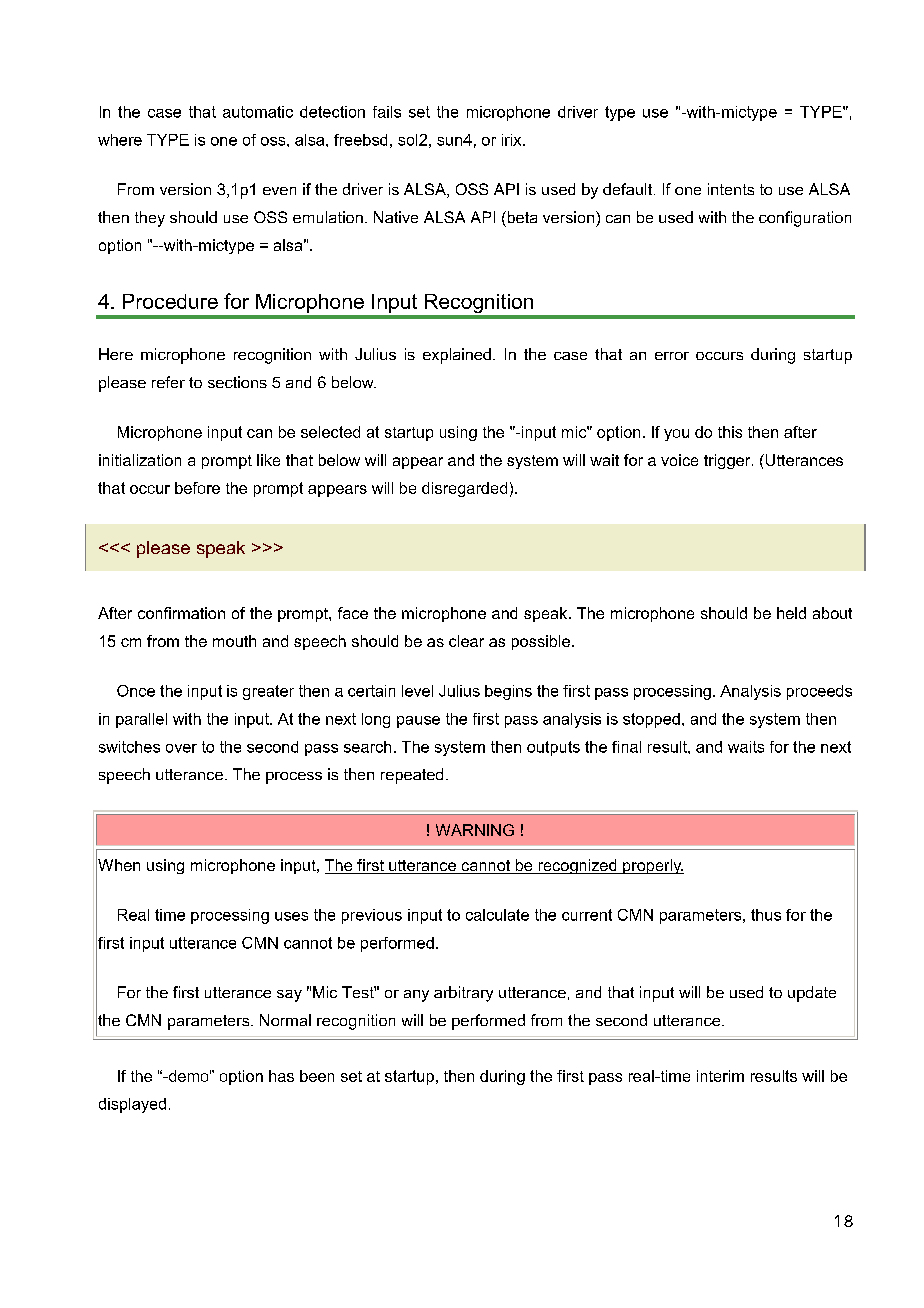 Image resolution: width=924 pixels, height=1308 pixels. I want to click on has, so click(281, 1076).
